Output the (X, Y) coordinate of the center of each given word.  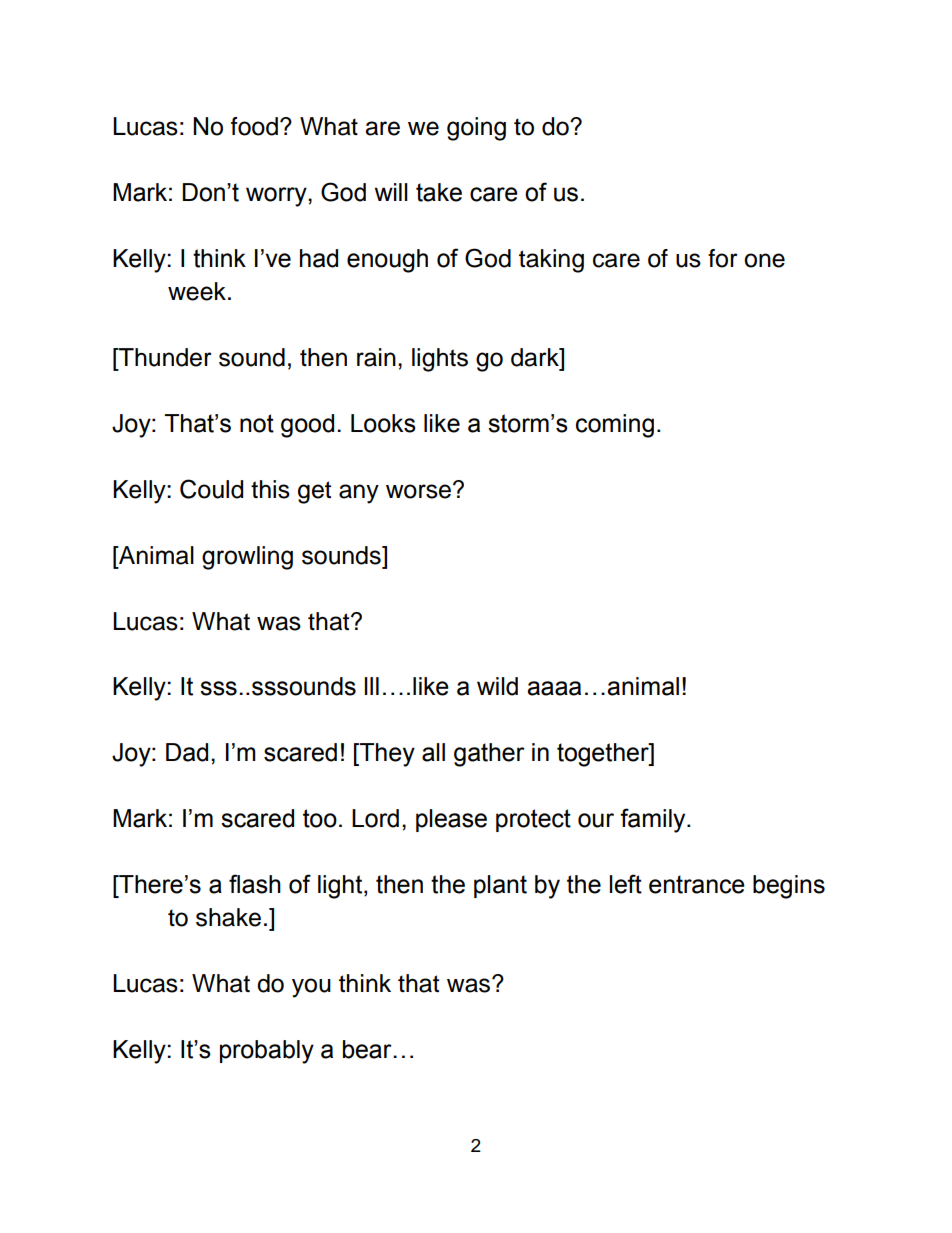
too (320, 818)
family (654, 820)
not (257, 423)
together (604, 755)
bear (368, 1049)
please (451, 820)
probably (267, 1052)
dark (536, 357)
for (723, 258)
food (254, 126)
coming (615, 426)
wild (497, 686)
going (476, 129)
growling (247, 558)
